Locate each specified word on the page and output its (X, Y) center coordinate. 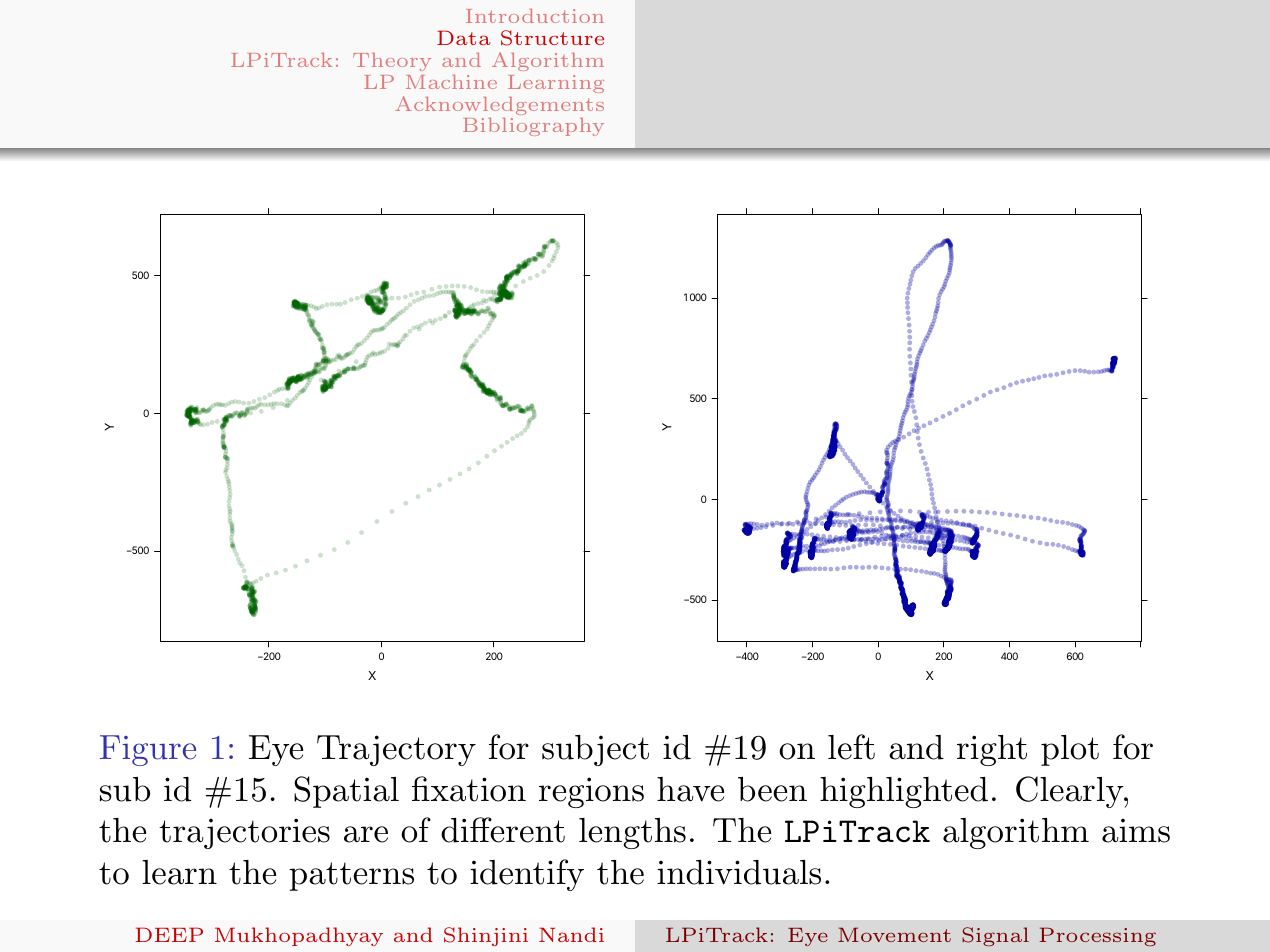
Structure (552, 38)
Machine (451, 82)
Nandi (571, 934)
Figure (148, 750)
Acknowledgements (500, 105)
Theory (392, 62)
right (992, 750)
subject (595, 750)
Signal (995, 936)
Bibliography (533, 127)
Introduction (535, 16)
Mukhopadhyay (299, 936)
